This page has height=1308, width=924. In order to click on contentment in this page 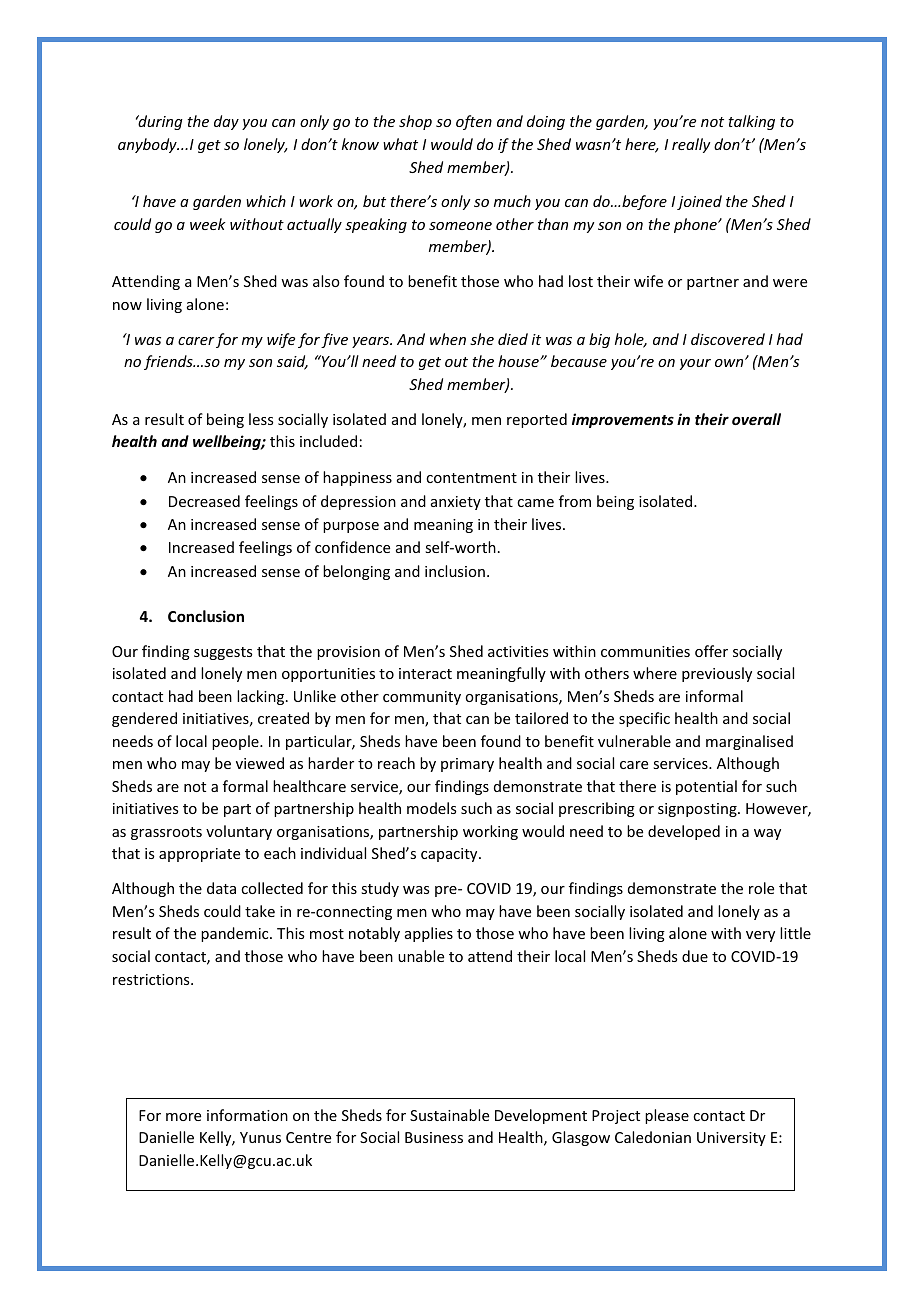, I will do `click(471, 478)`.
